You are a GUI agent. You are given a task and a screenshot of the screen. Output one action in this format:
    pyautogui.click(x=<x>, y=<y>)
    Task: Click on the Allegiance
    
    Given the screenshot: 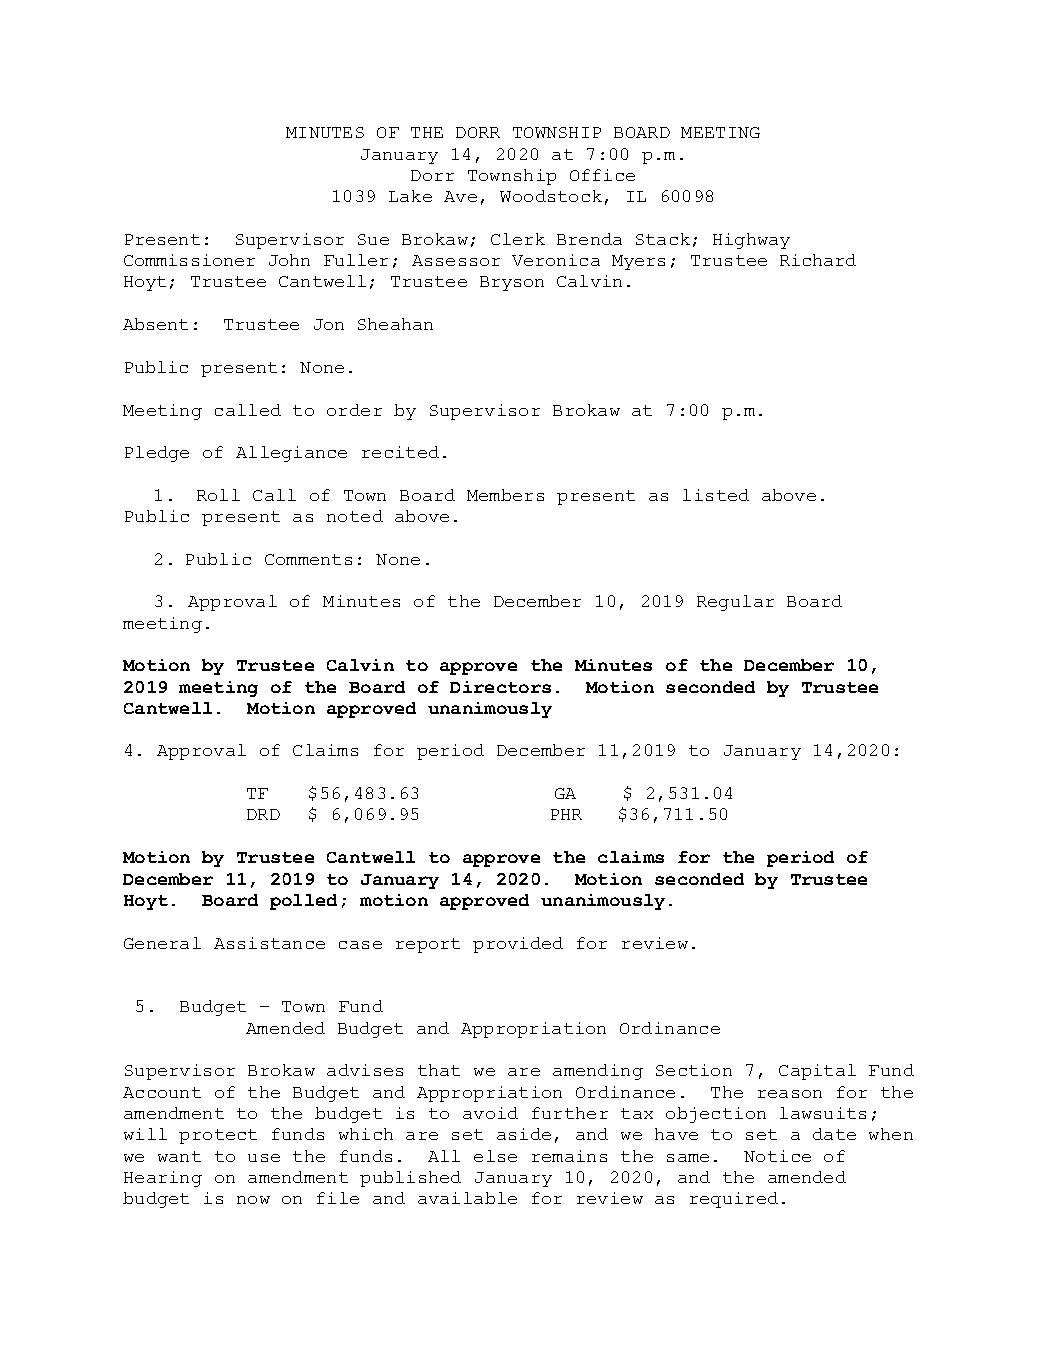 What is the action you would take?
    pyautogui.click(x=291, y=454)
